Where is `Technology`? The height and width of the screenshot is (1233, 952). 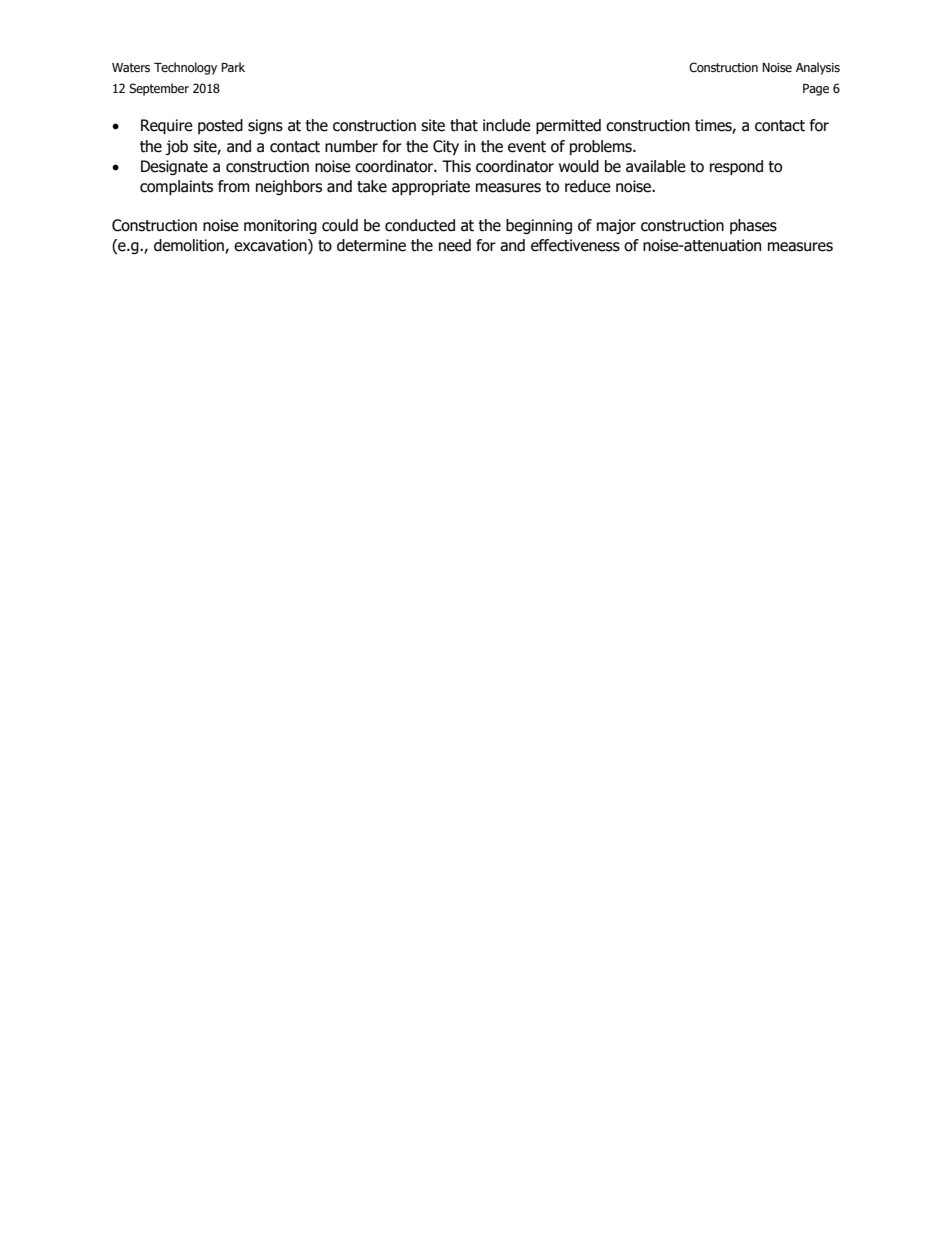 Technology is located at coordinates (185, 68).
